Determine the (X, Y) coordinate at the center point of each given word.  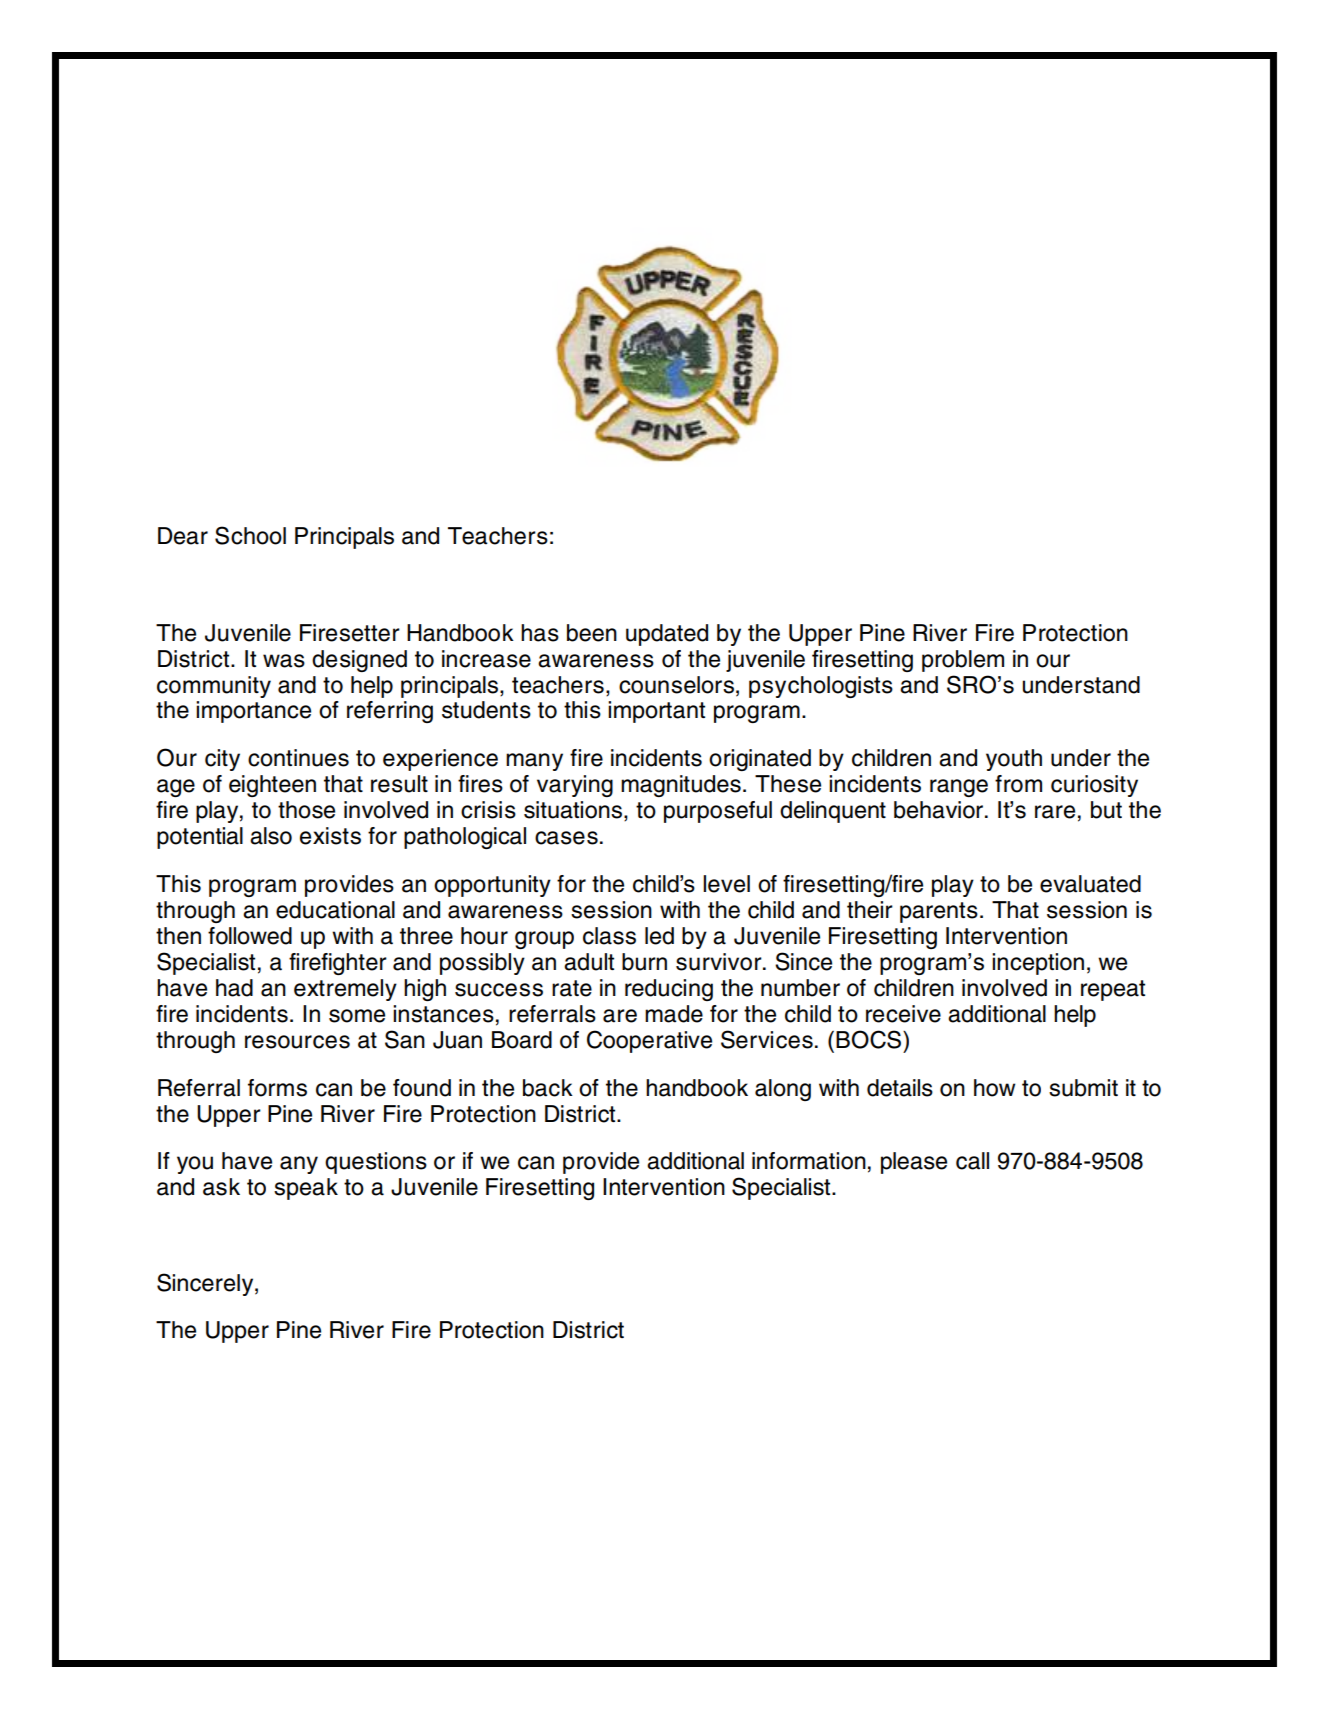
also (271, 836)
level (726, 884)
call (972, 1161)
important (656, 712)
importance (253, 712)
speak (306, 1189)
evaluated (1090, 884)
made (674, 1014)
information (809, 1161)
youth (1014, 760)
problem (963, 661)
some (357, 1016)
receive (903, 1014)
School (250, 535)
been (592, 633)
